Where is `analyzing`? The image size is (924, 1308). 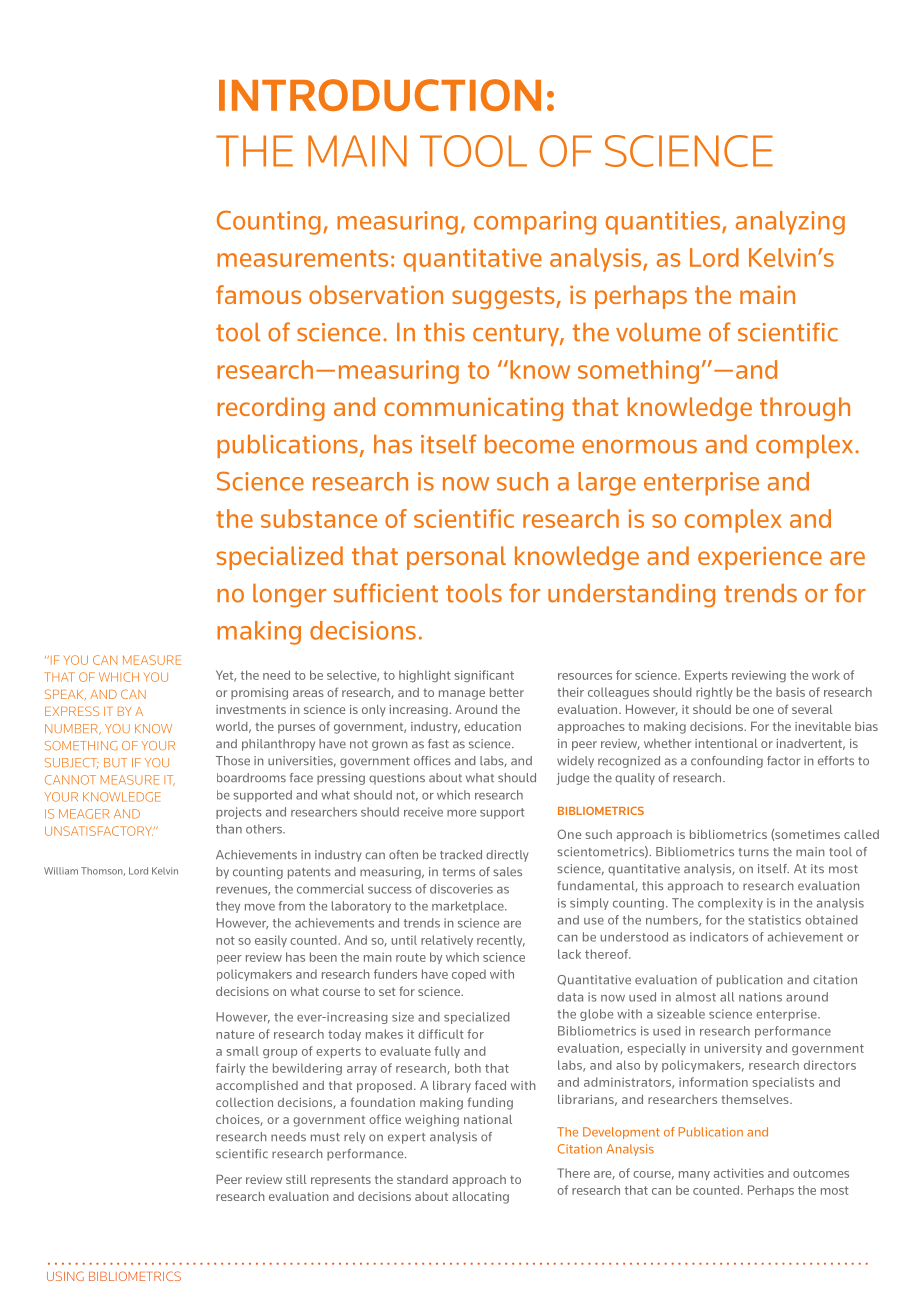
analyzing is located at coordinates (790, 223).
